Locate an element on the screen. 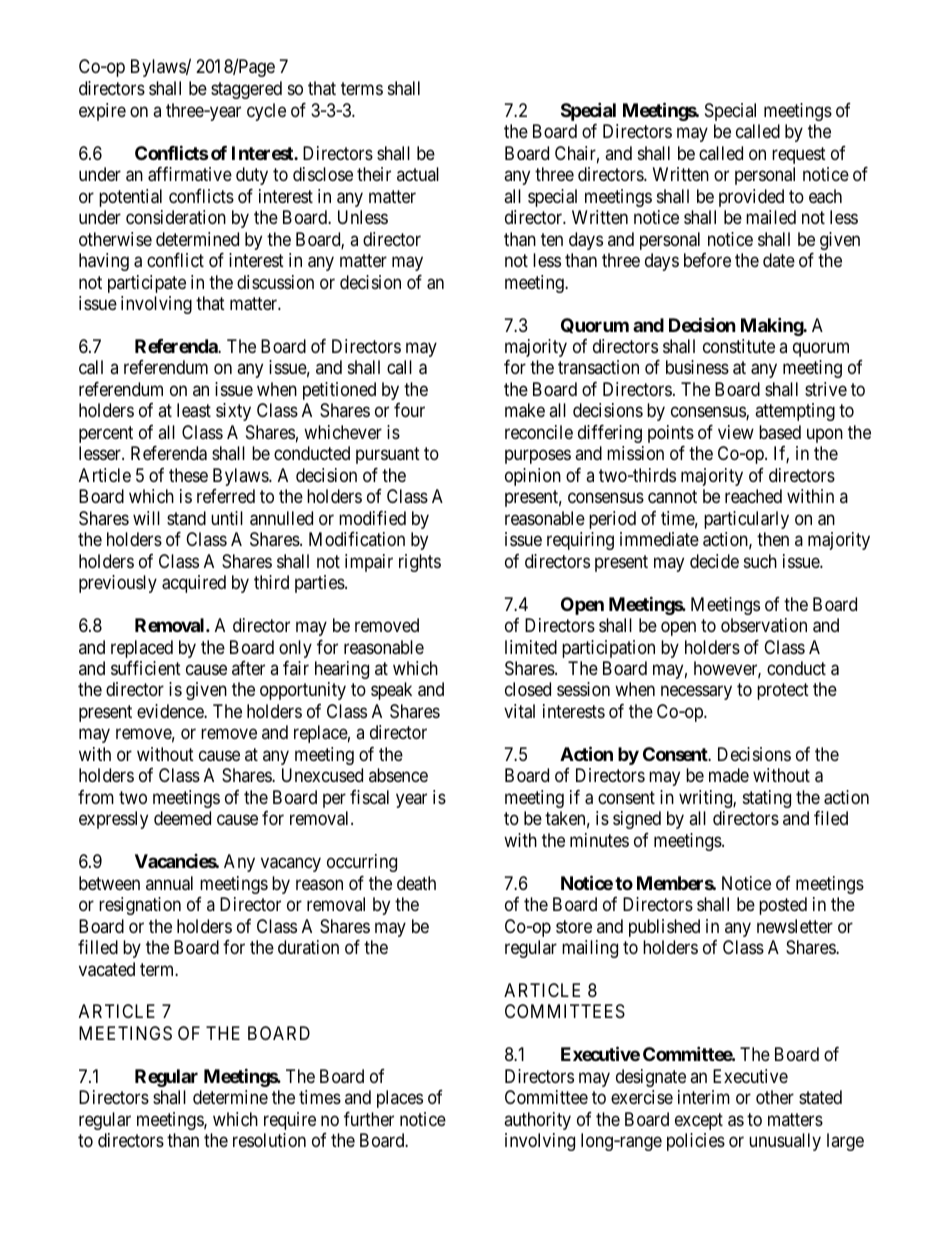 Image resolution: width=952 pixels, height=1233 pixels. resolution is located at coordinates (269, 1140).
